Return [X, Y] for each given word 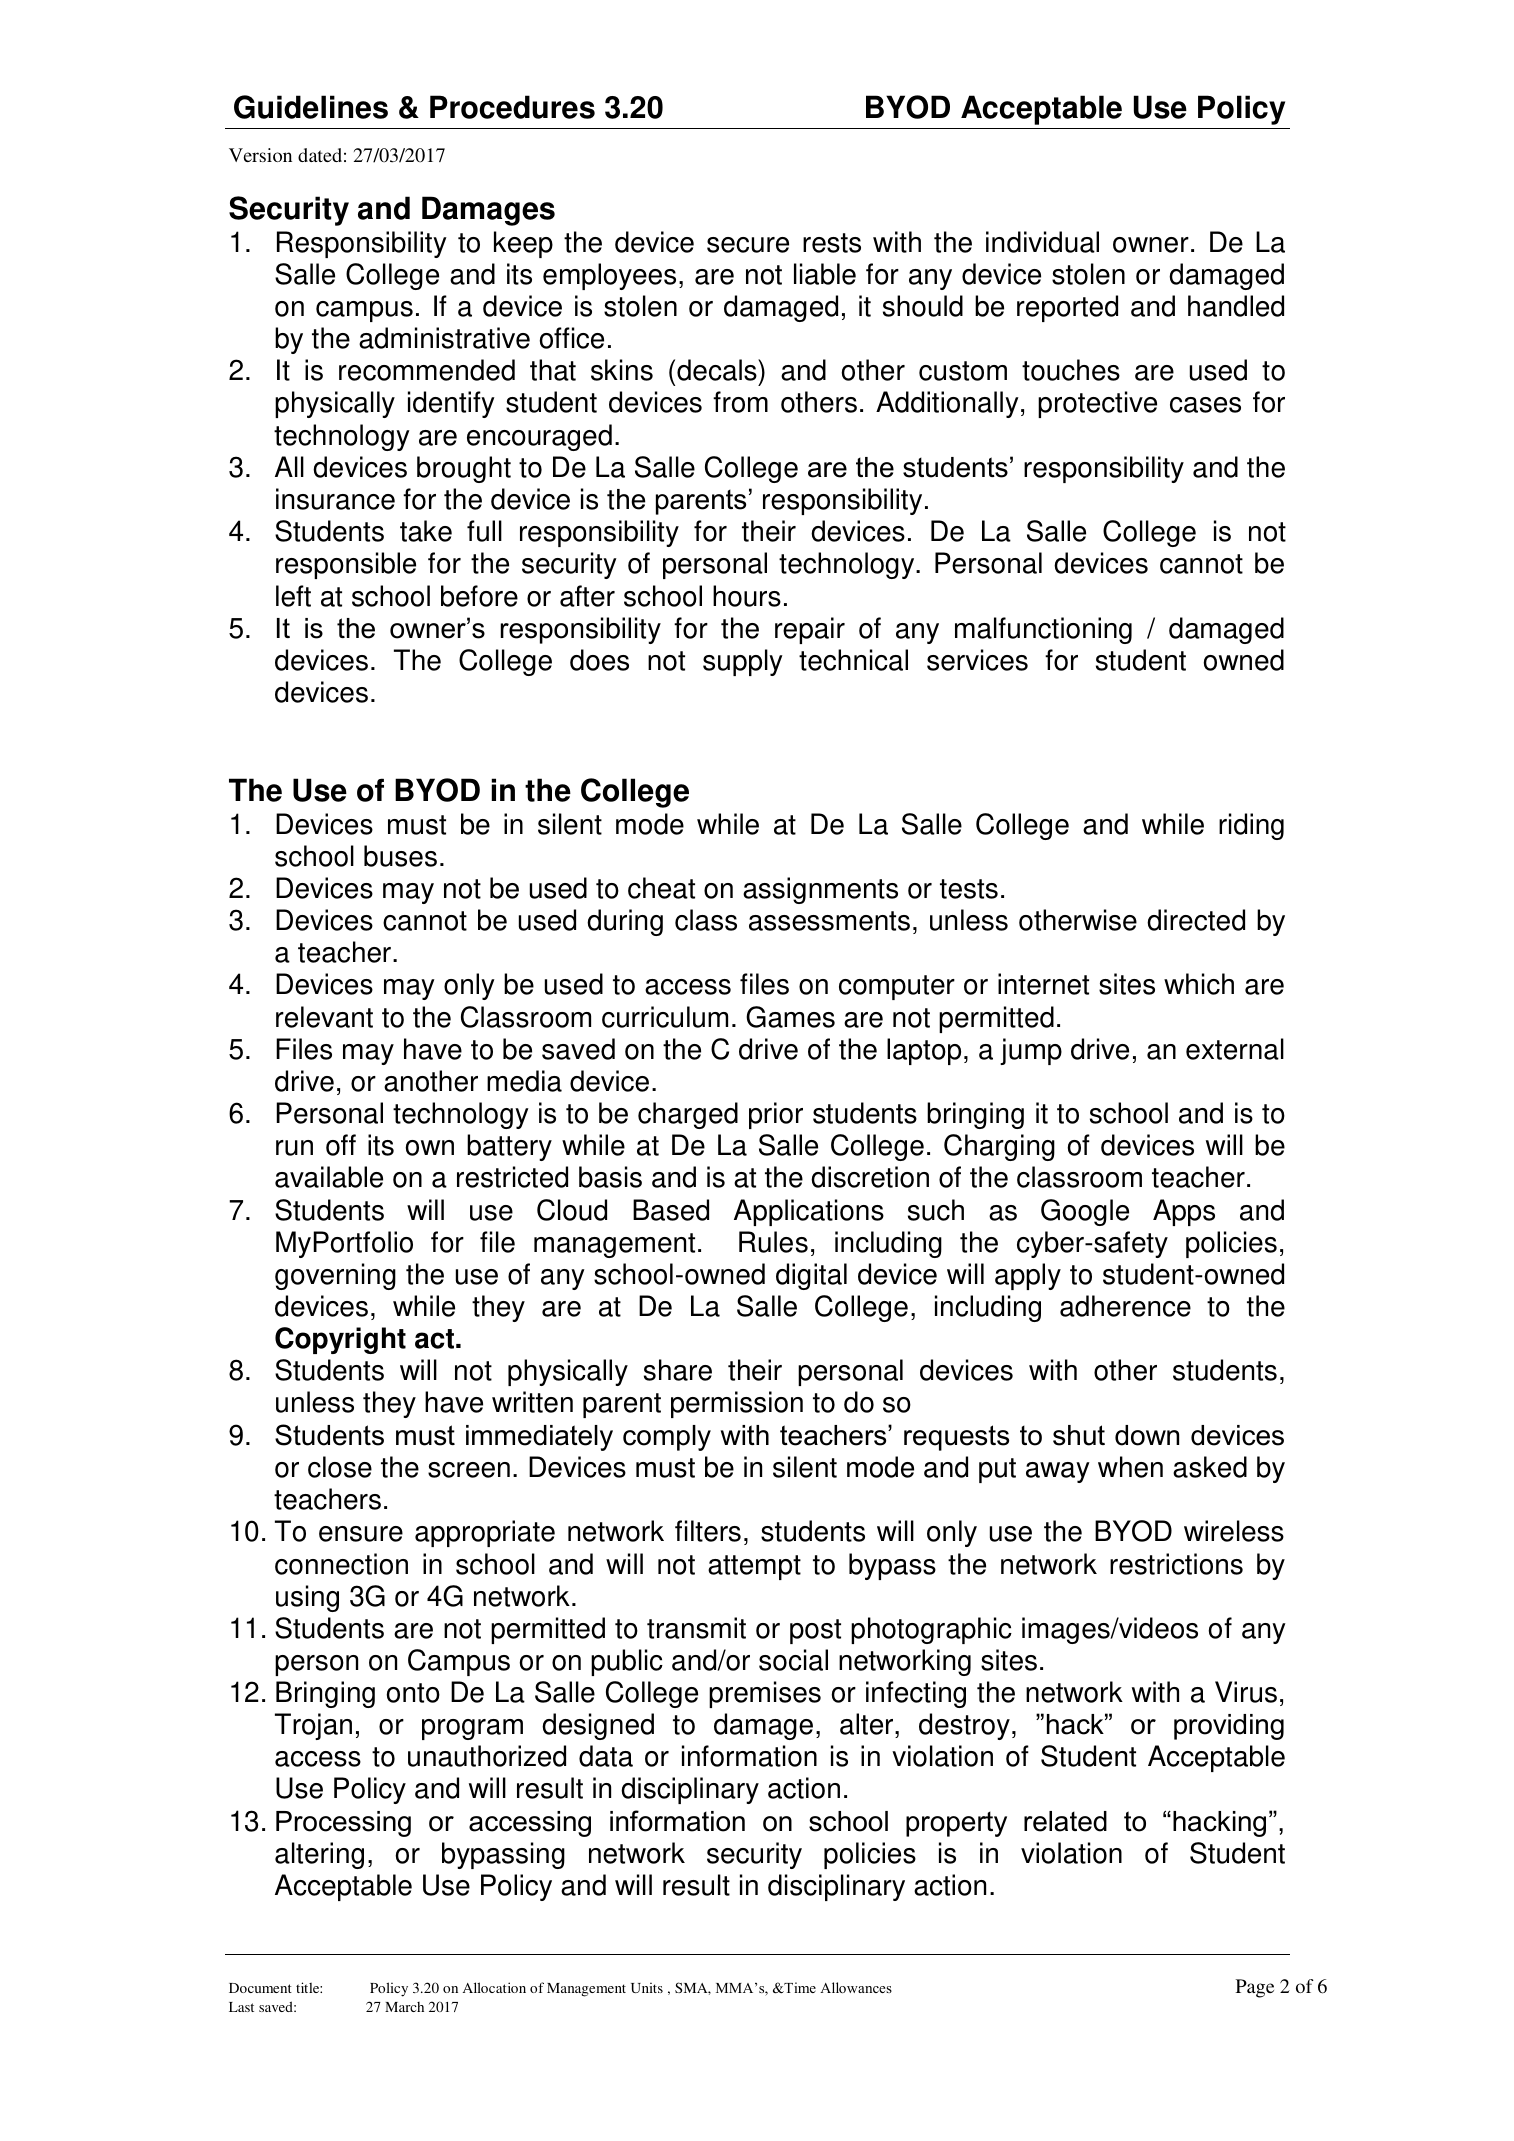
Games [790, 1017]
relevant [324, 1017]
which [1199, 984]
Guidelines [311, 107]
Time [799, 1987]
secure [748, 245]
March [404, 2007]
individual [1042, 242]
